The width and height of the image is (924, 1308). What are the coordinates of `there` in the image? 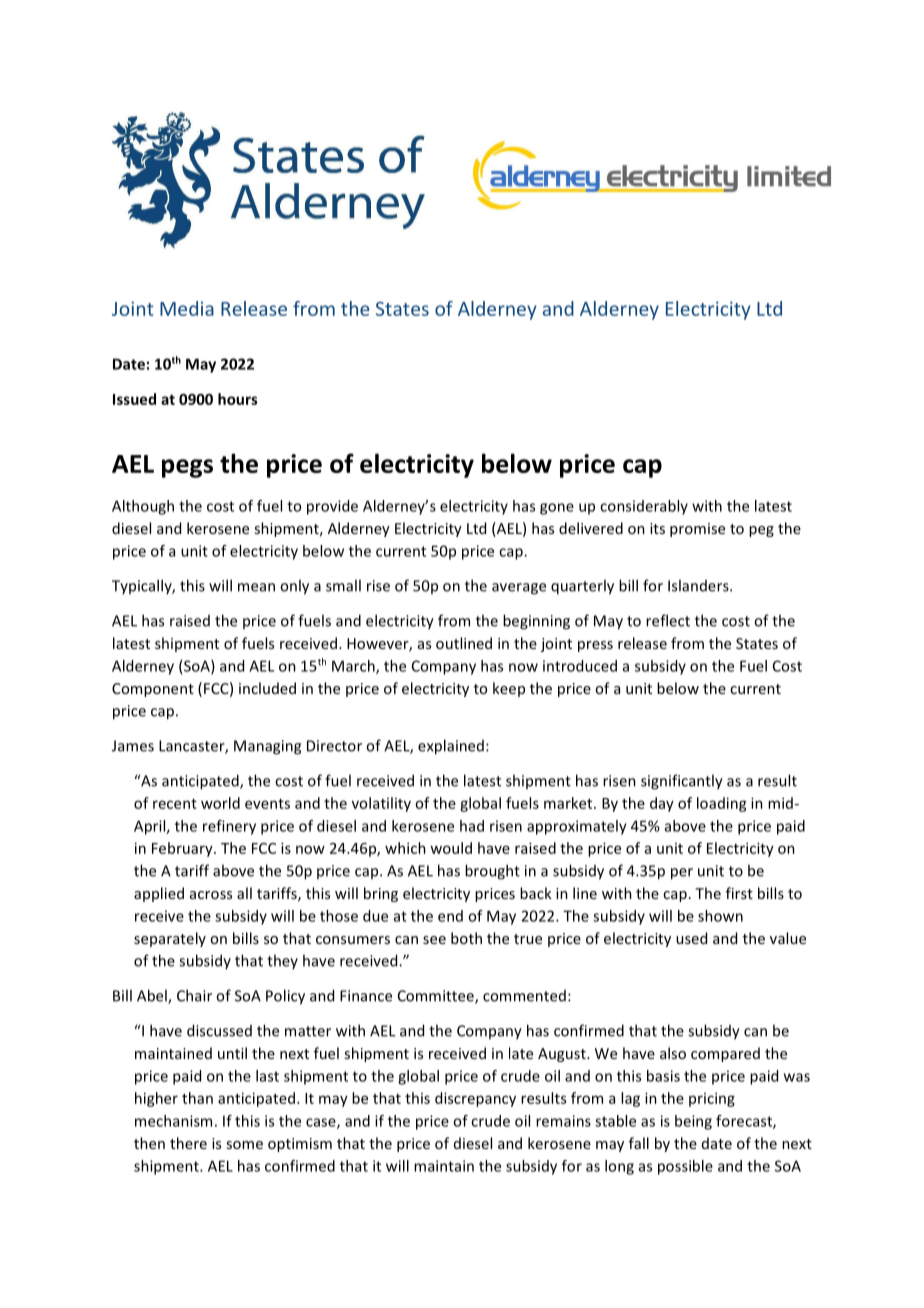 It's located at (188, 1143).
